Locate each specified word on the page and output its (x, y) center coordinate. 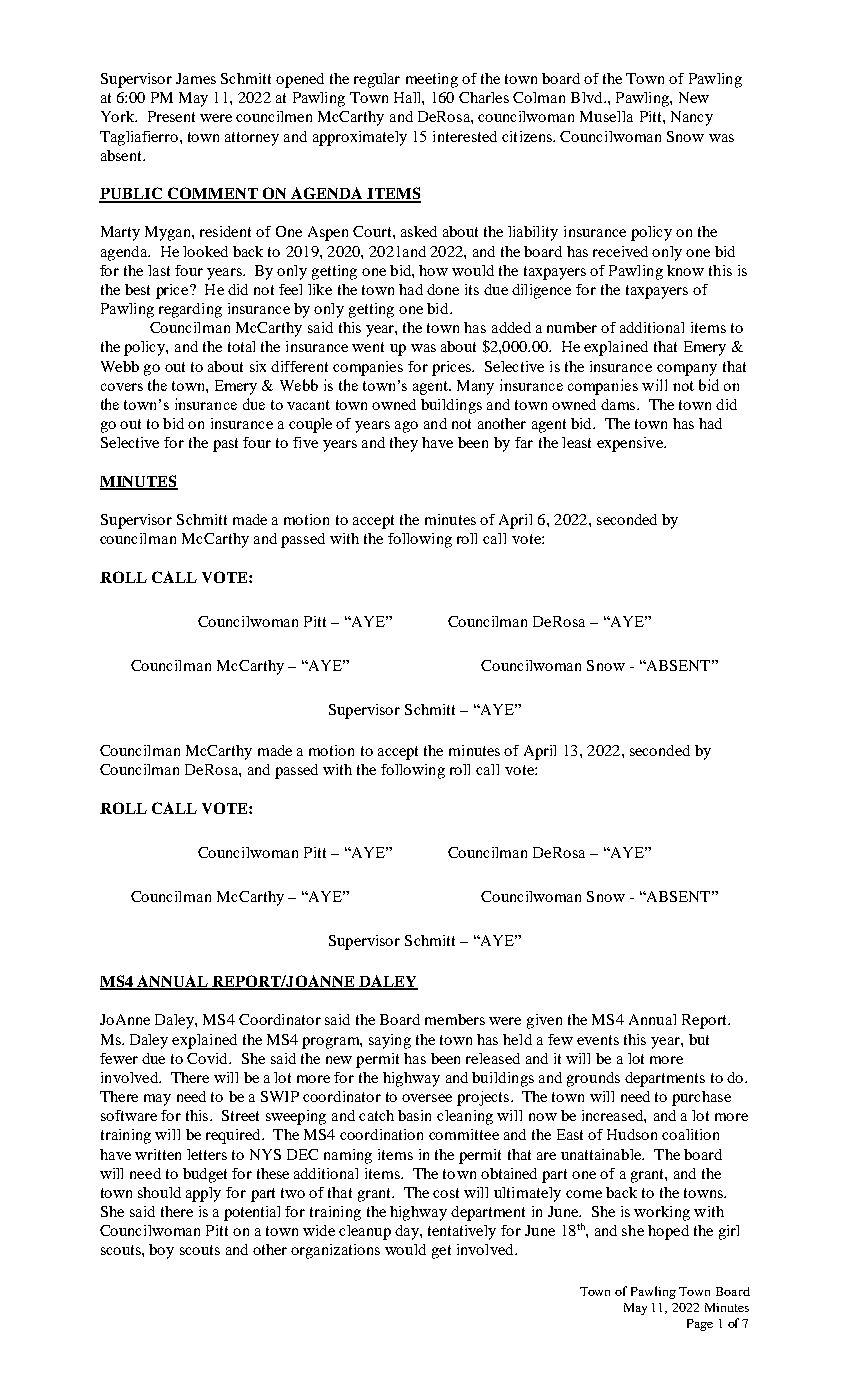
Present (171, 116)
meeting (432, 80)
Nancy (692, 118)
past (225, 445)
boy (161, 1251)
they (404, 444)
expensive (631, 444)
